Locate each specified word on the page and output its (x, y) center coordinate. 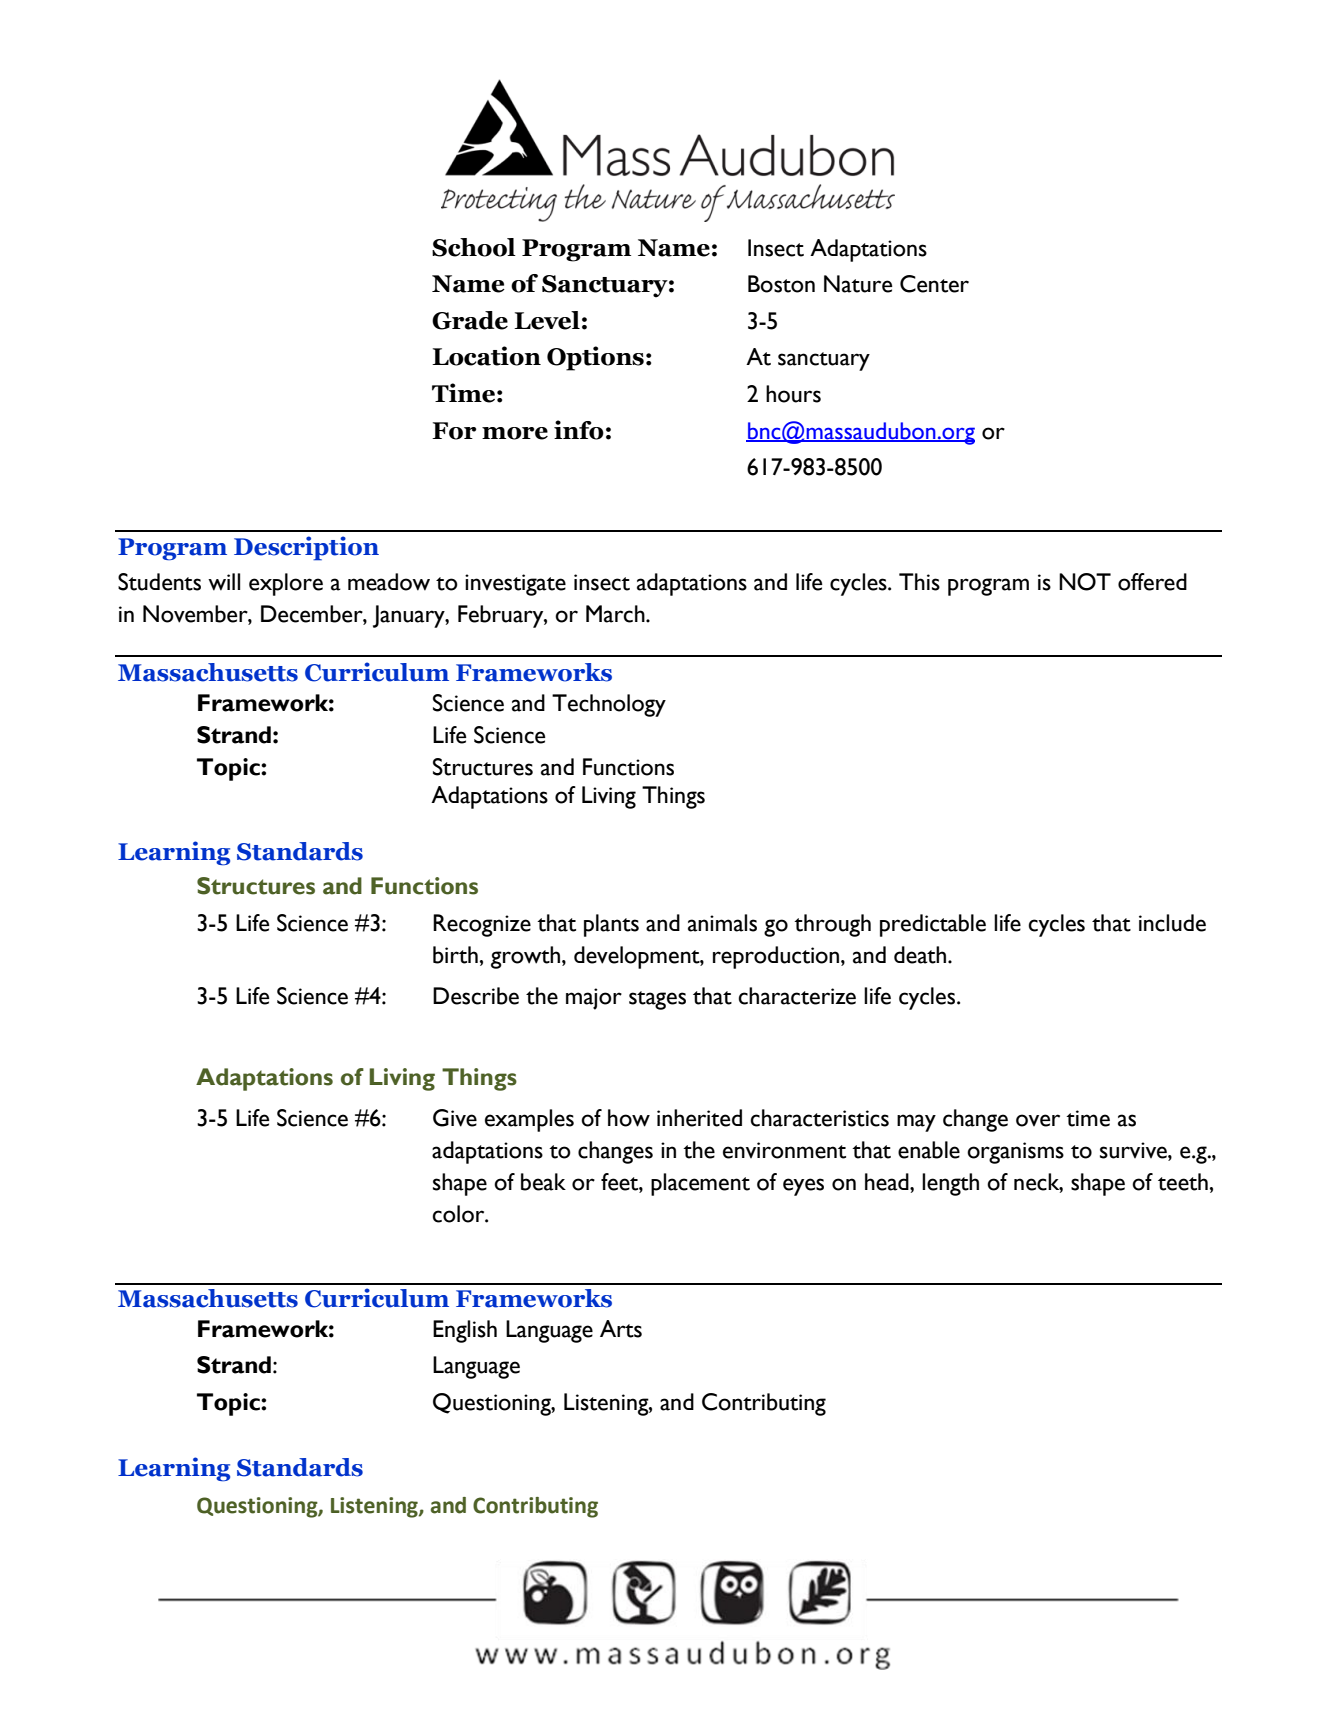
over (1038, 1120)
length (950, 1184)
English (465, 1331)
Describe (476, 996)
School (474, 247)
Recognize (482, 925)
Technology (609, 705)
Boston (781, 284)
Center (934, 284)
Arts (621, 1329)
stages (657, 1000)
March (616, 614)
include (1172, 923)
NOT (1085, 582)
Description (306, 548)
